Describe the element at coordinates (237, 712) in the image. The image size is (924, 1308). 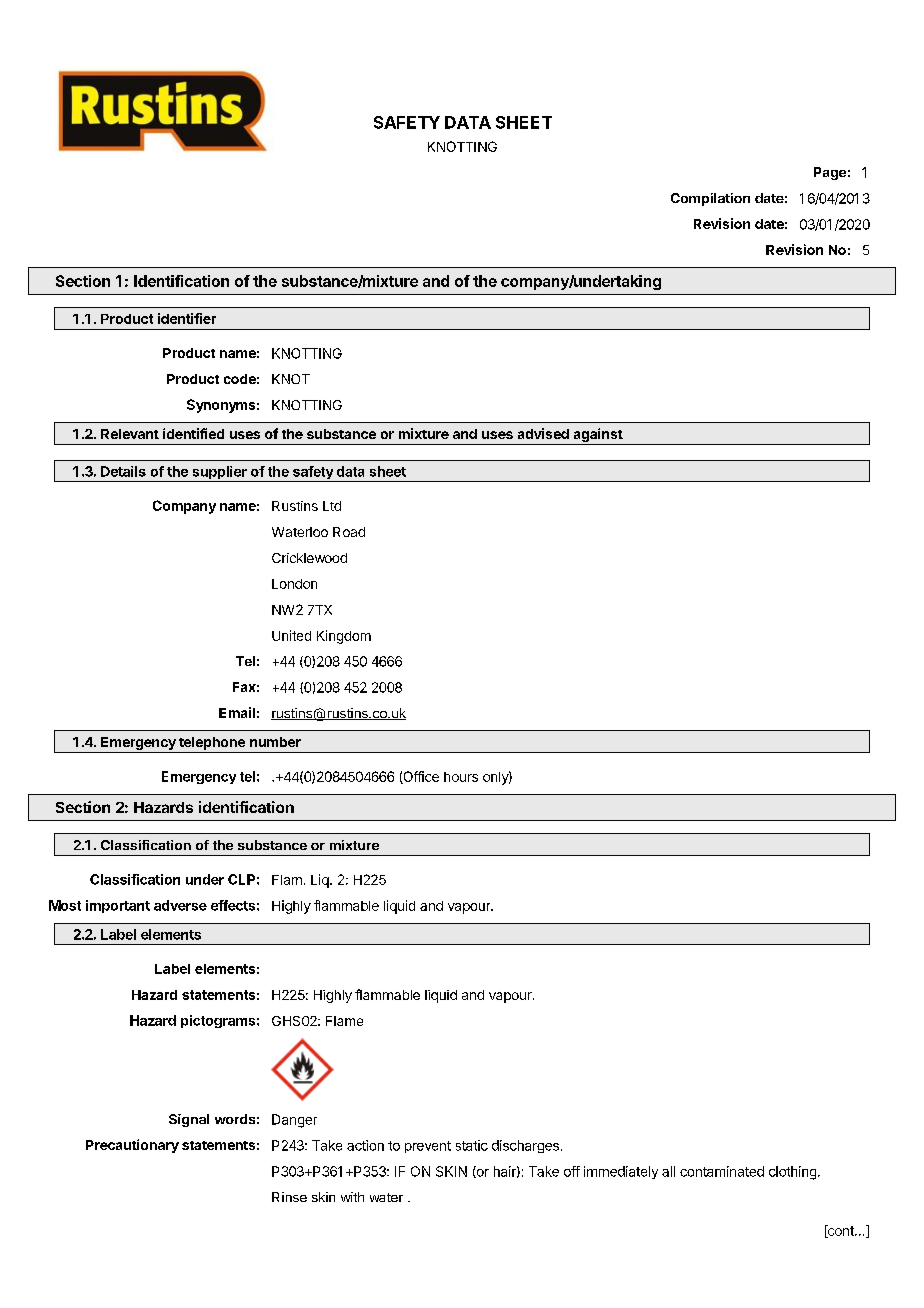
I see `Email` at that location.
